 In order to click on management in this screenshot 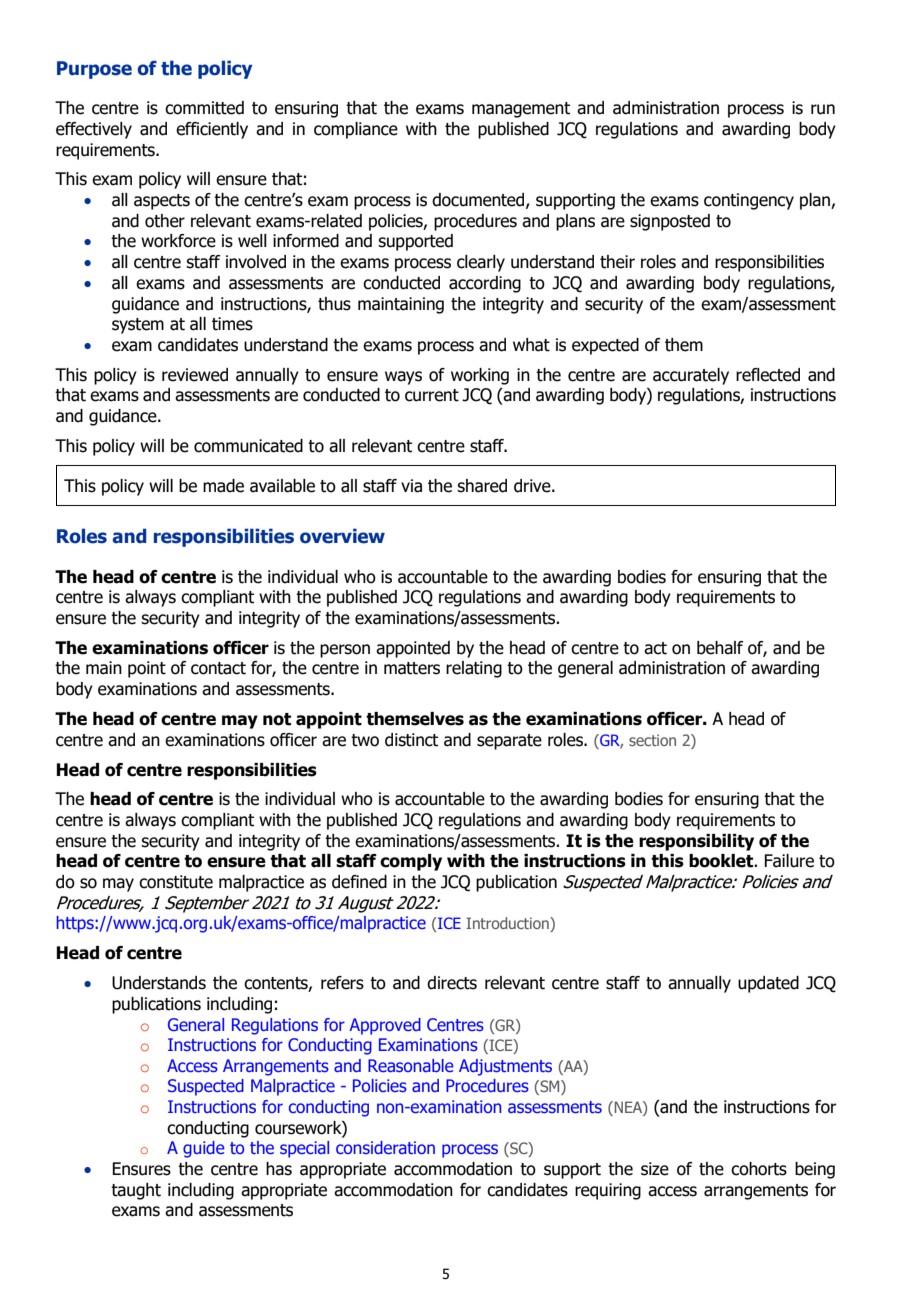, I will do `click(521, 110)`.
